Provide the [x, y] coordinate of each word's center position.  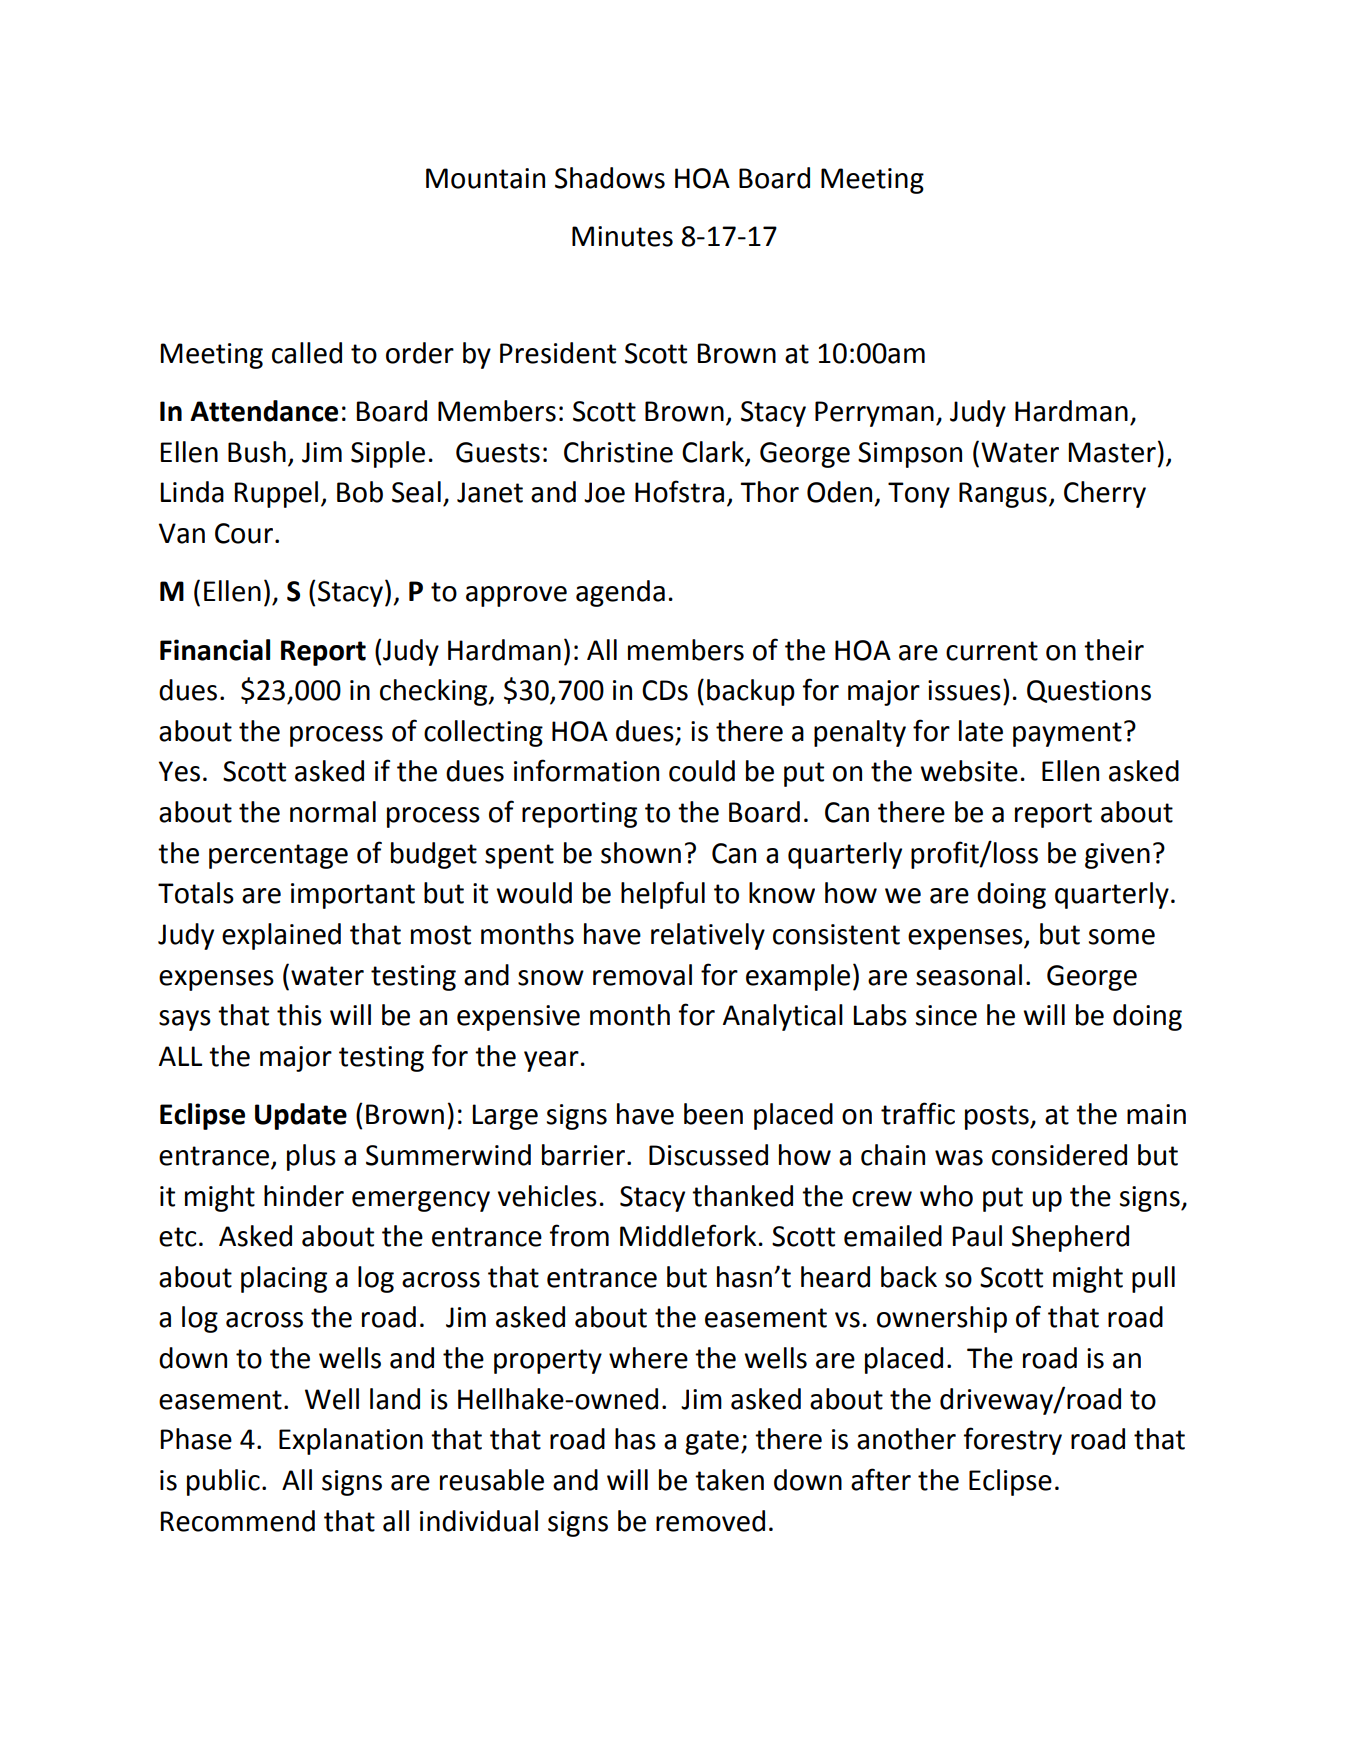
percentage [278, 856]
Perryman [874, 414]
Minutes [622, 236]
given [1117, 856]
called [307, 353]
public [223, 1482]
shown [641, 853]
